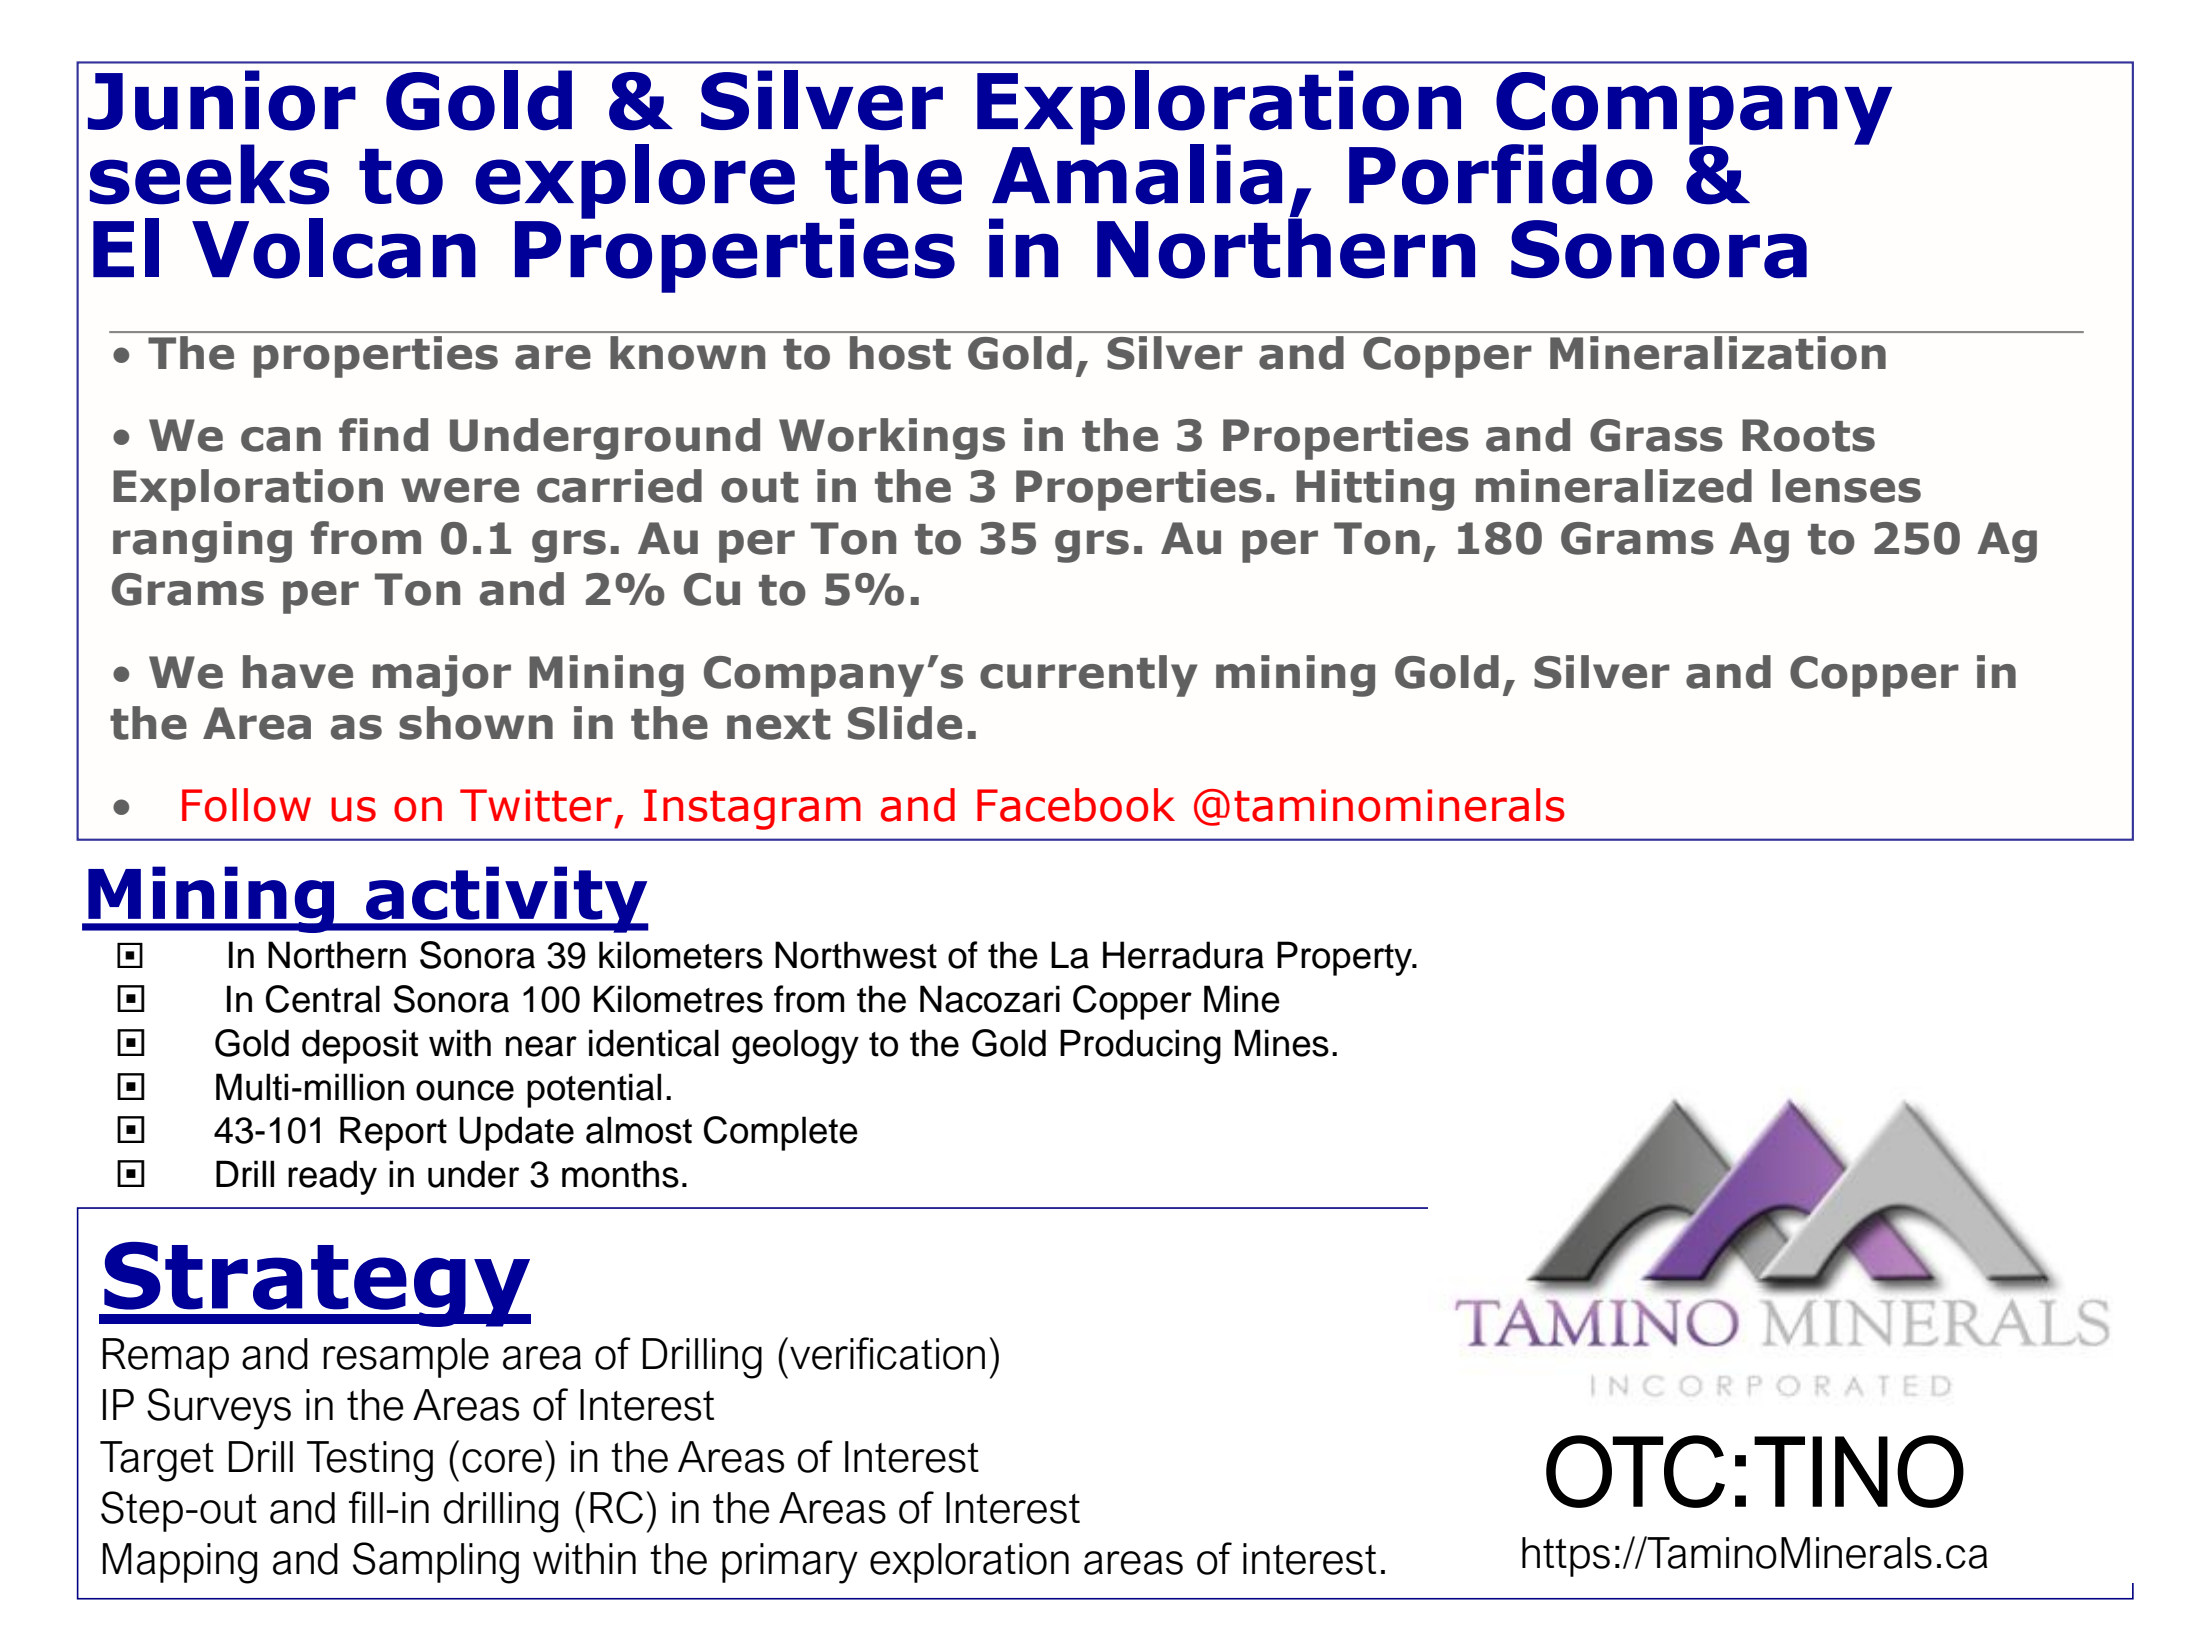  I want to click on Follow, so click(246, 805).
